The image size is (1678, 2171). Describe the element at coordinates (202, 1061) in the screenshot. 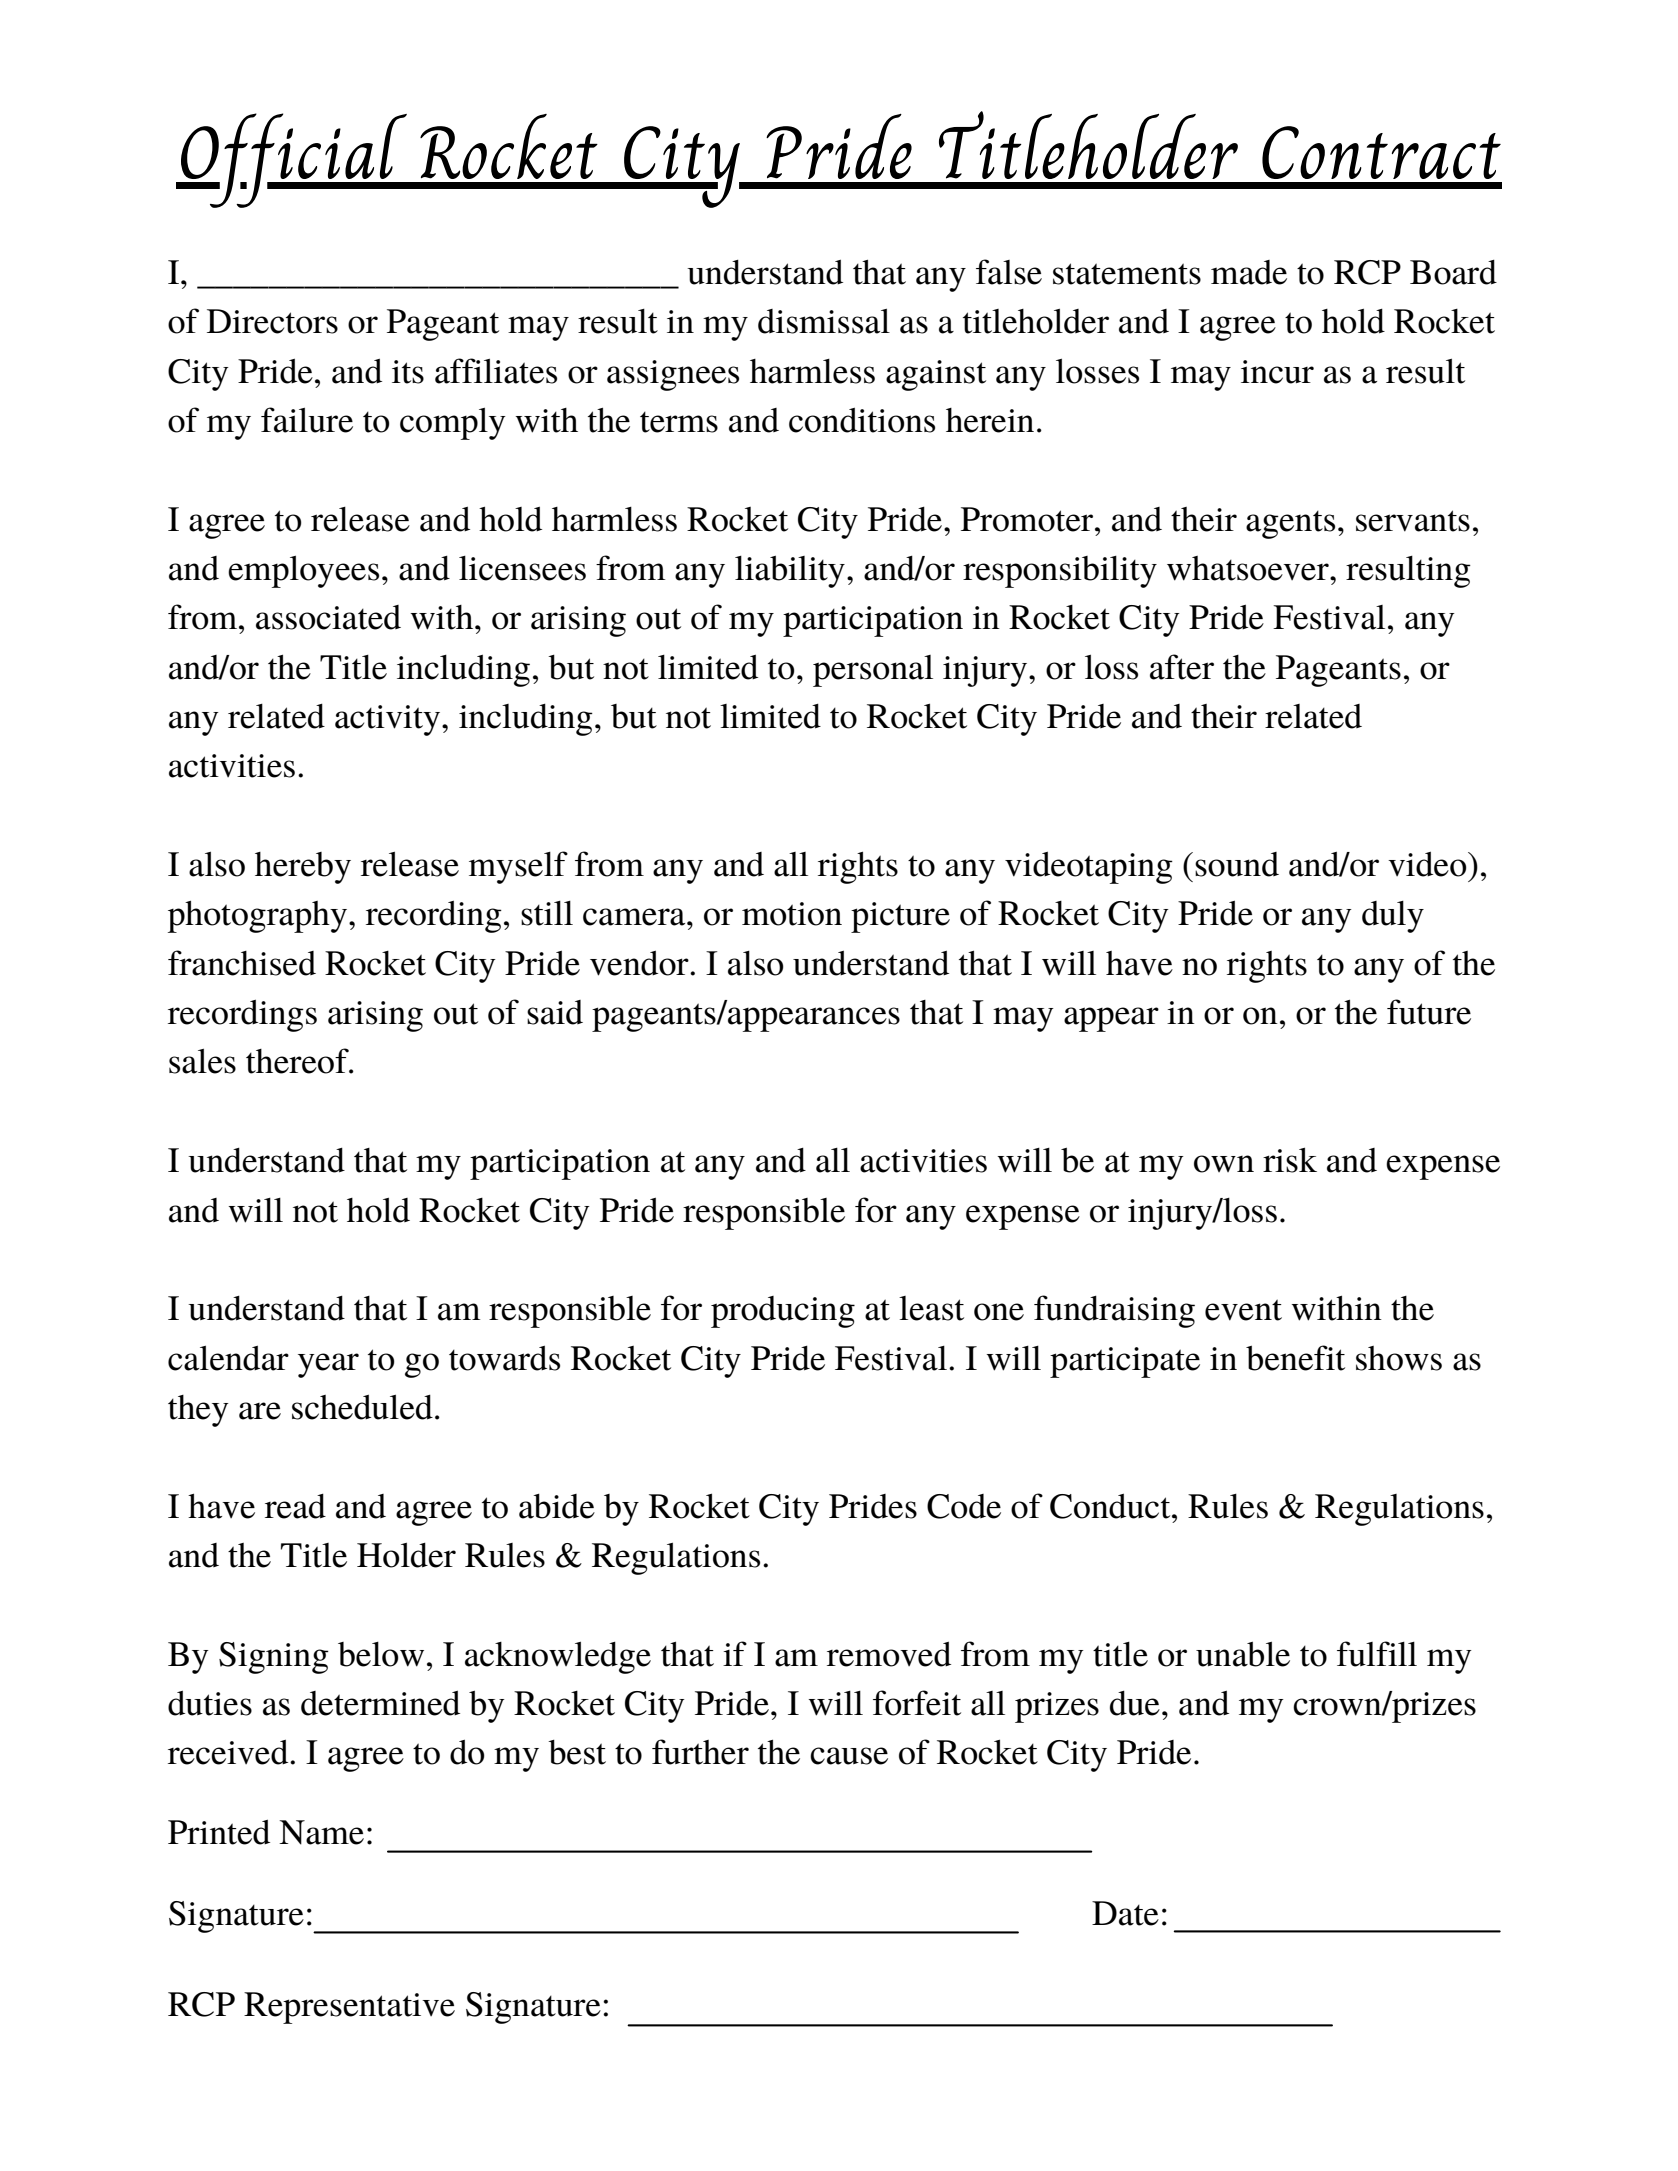

I see `sales` at that location.
